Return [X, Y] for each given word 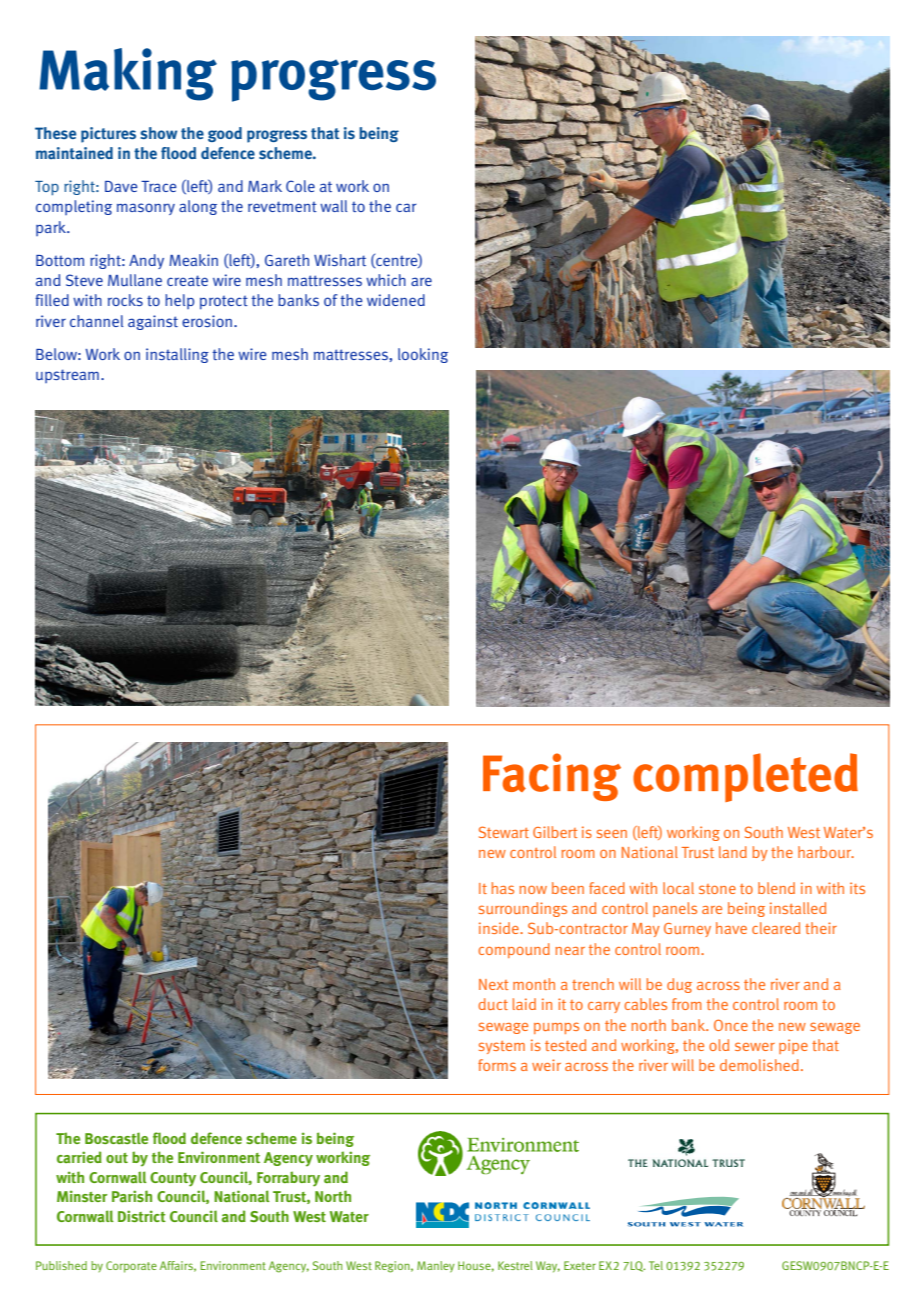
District [142, 1216]
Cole [300, 186]
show [158, 133]
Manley [436, 1267]
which [386, 280]
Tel [656, 1265]
